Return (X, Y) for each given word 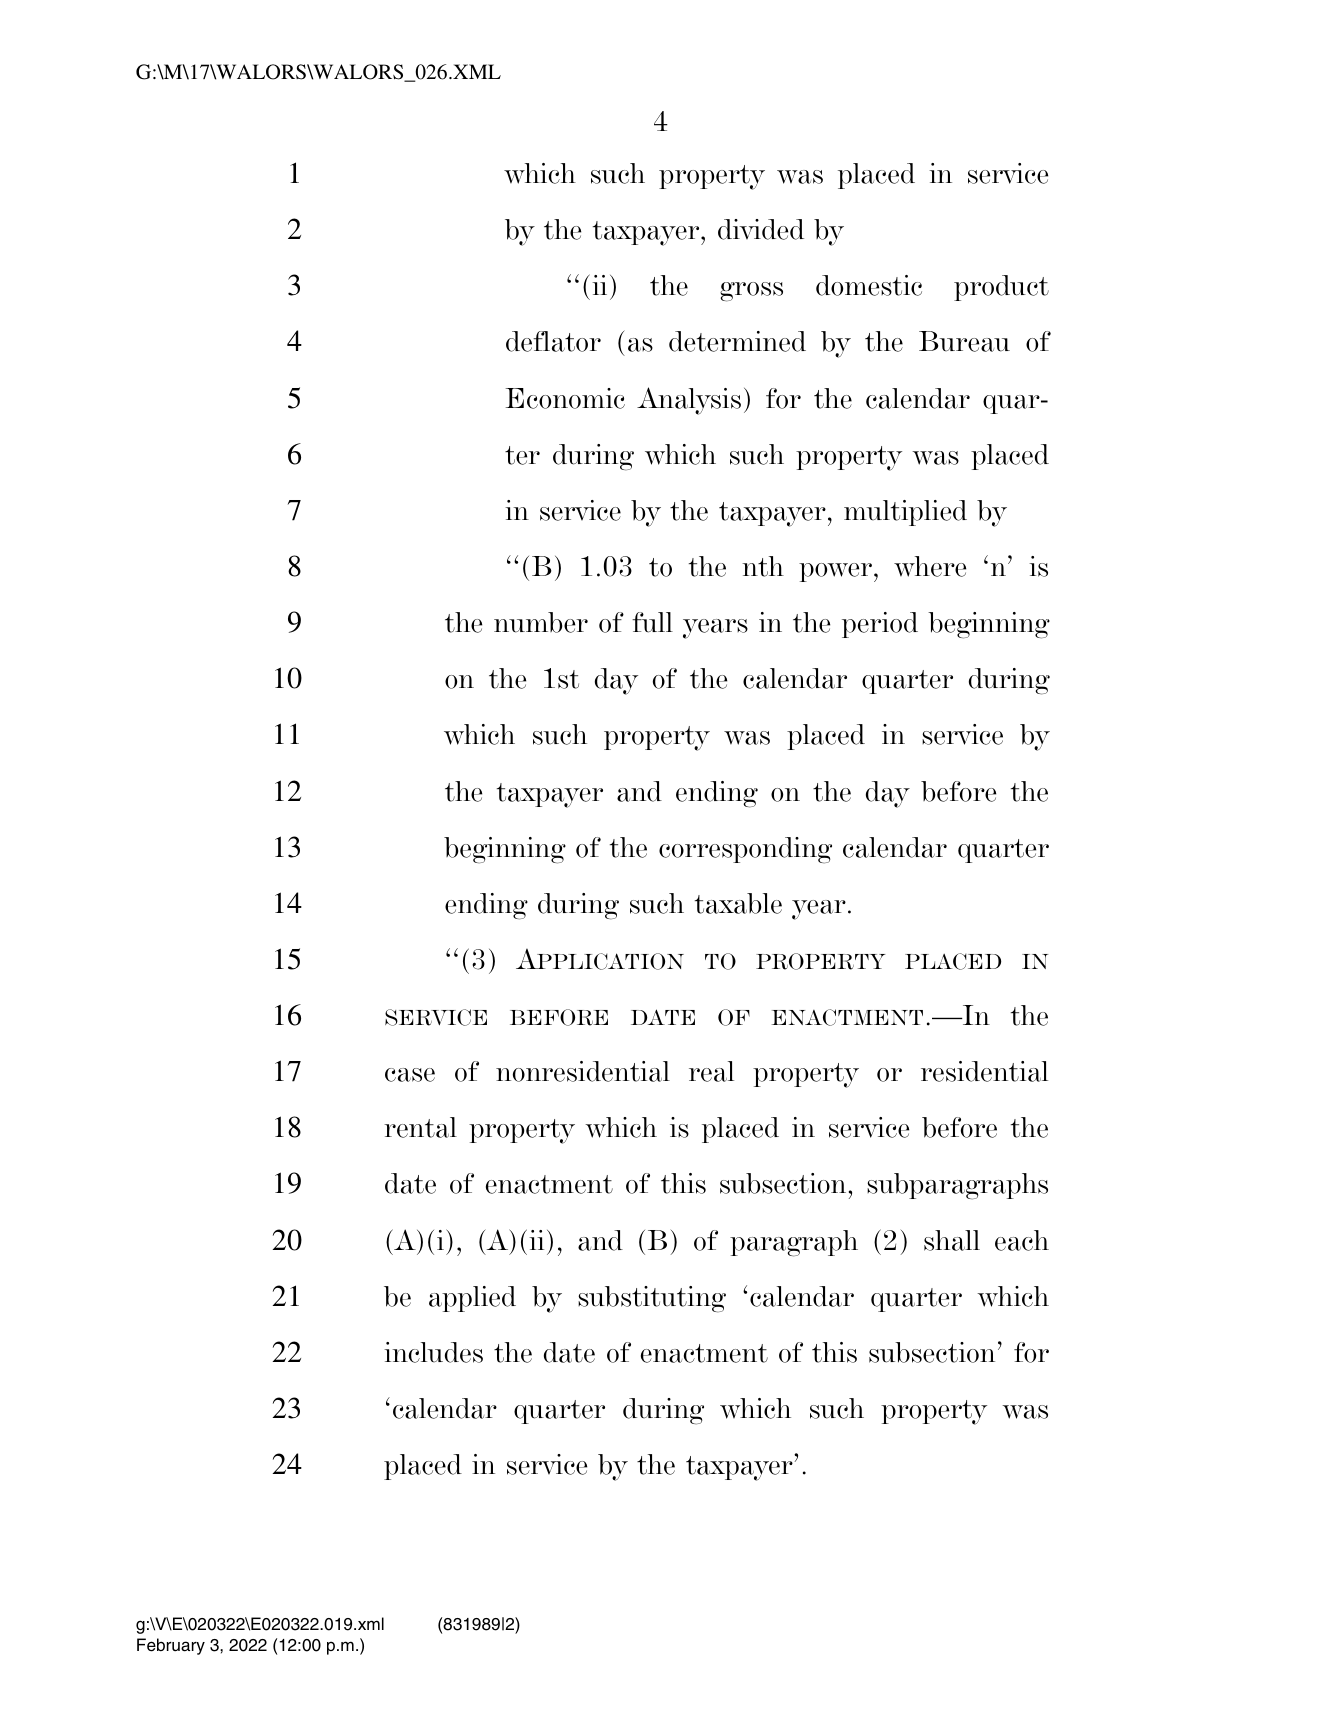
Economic (565, 398)
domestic (869, 285)
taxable (738, 903)
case (410, 1075)
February (171, 1646)
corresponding (745, 850)
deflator (553, 341)
